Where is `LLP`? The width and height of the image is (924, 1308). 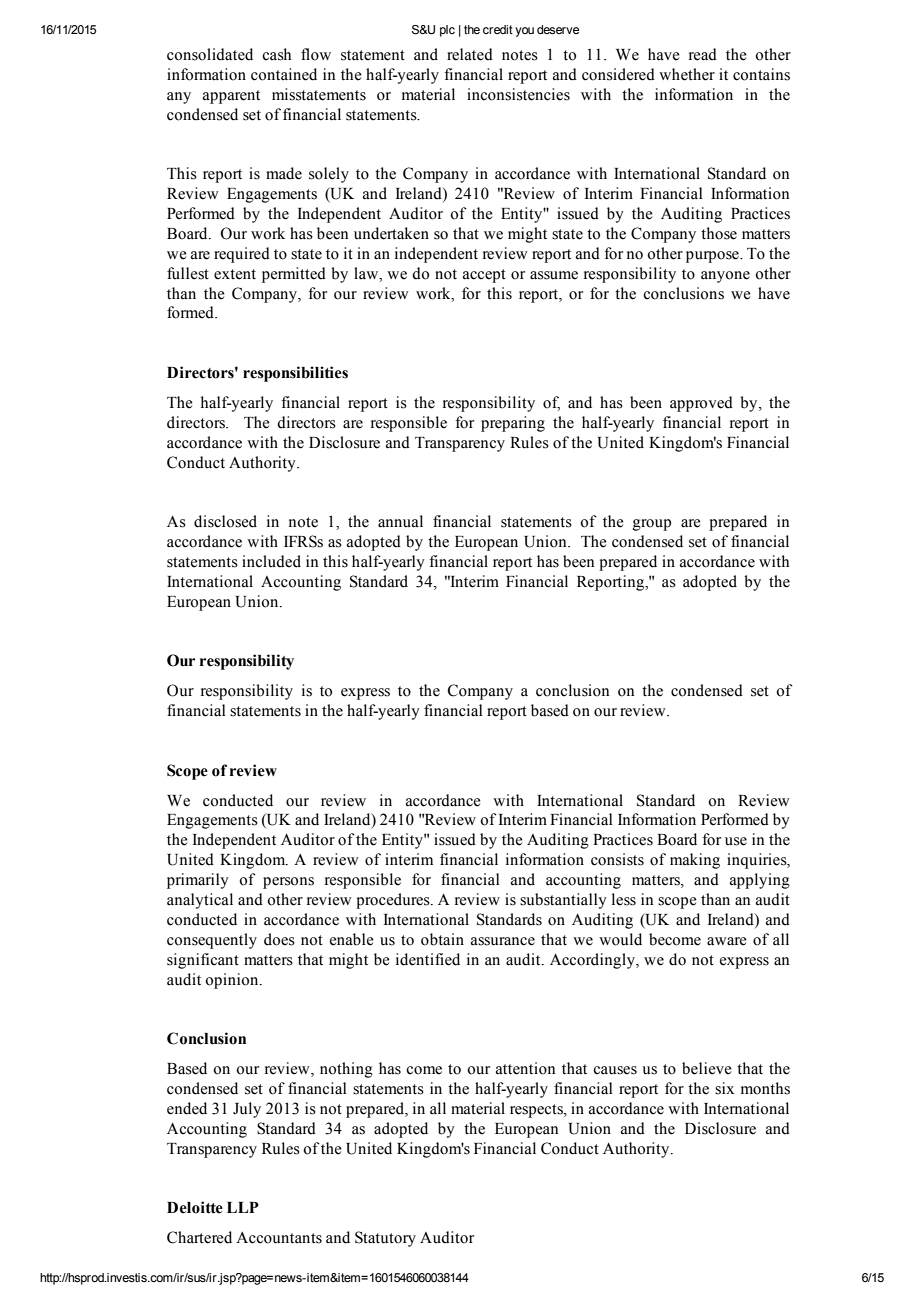 LLP is located at coordinates (243, 1207).
